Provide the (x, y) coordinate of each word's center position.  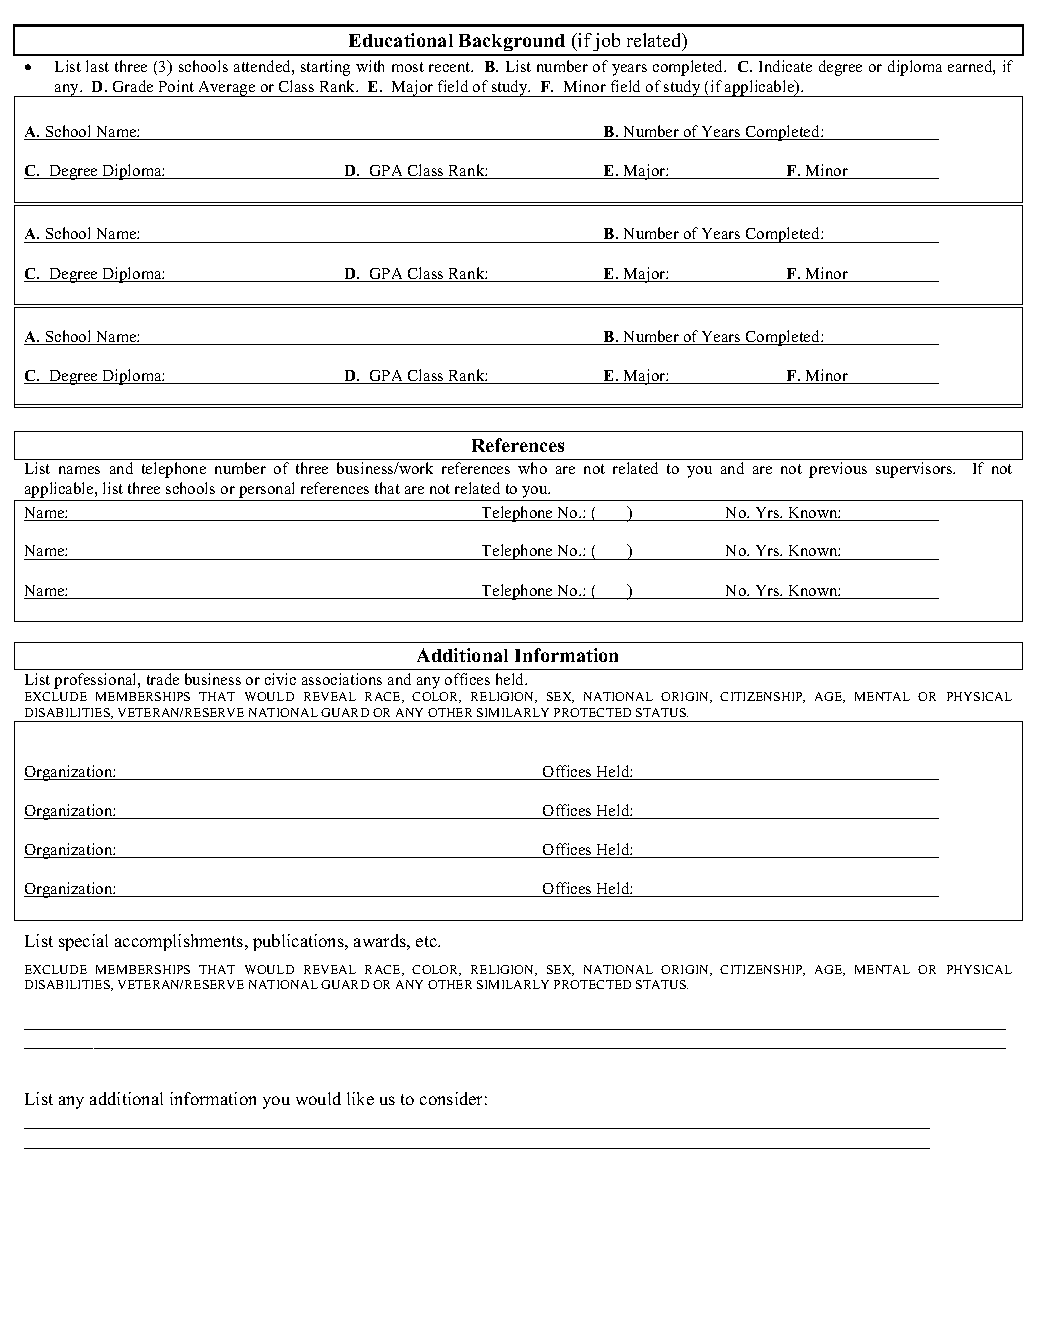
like (360, 1098)
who (532, 468)
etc (428, 941)
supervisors (915, 470)
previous (838, 470)
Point (176, 86)
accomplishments (180, 942)
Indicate (785, 66)
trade (163, 679)
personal (266, 490)
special (83, 942)
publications (299, 942)
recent (451, 67)
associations (342, 679)
